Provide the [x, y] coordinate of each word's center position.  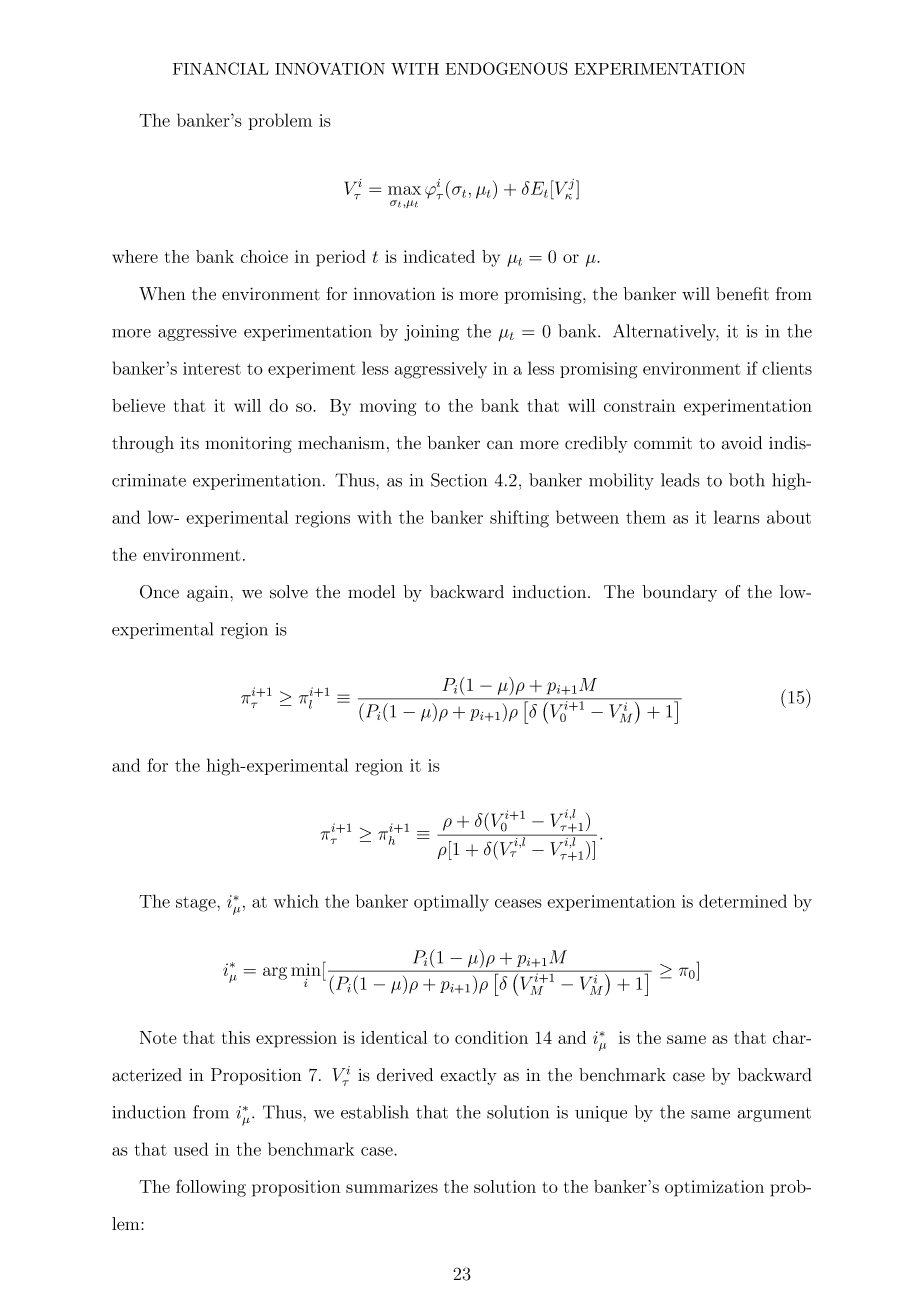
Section [459, 480]
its [189, 442]
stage [197, 904]
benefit [742, 293]
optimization [714, 1188]
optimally [451, 903]
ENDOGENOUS [506, 68]
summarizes [392, 1186]
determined [743, 901]
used [191, 1149]
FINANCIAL [221, 68]
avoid [742, 443]
